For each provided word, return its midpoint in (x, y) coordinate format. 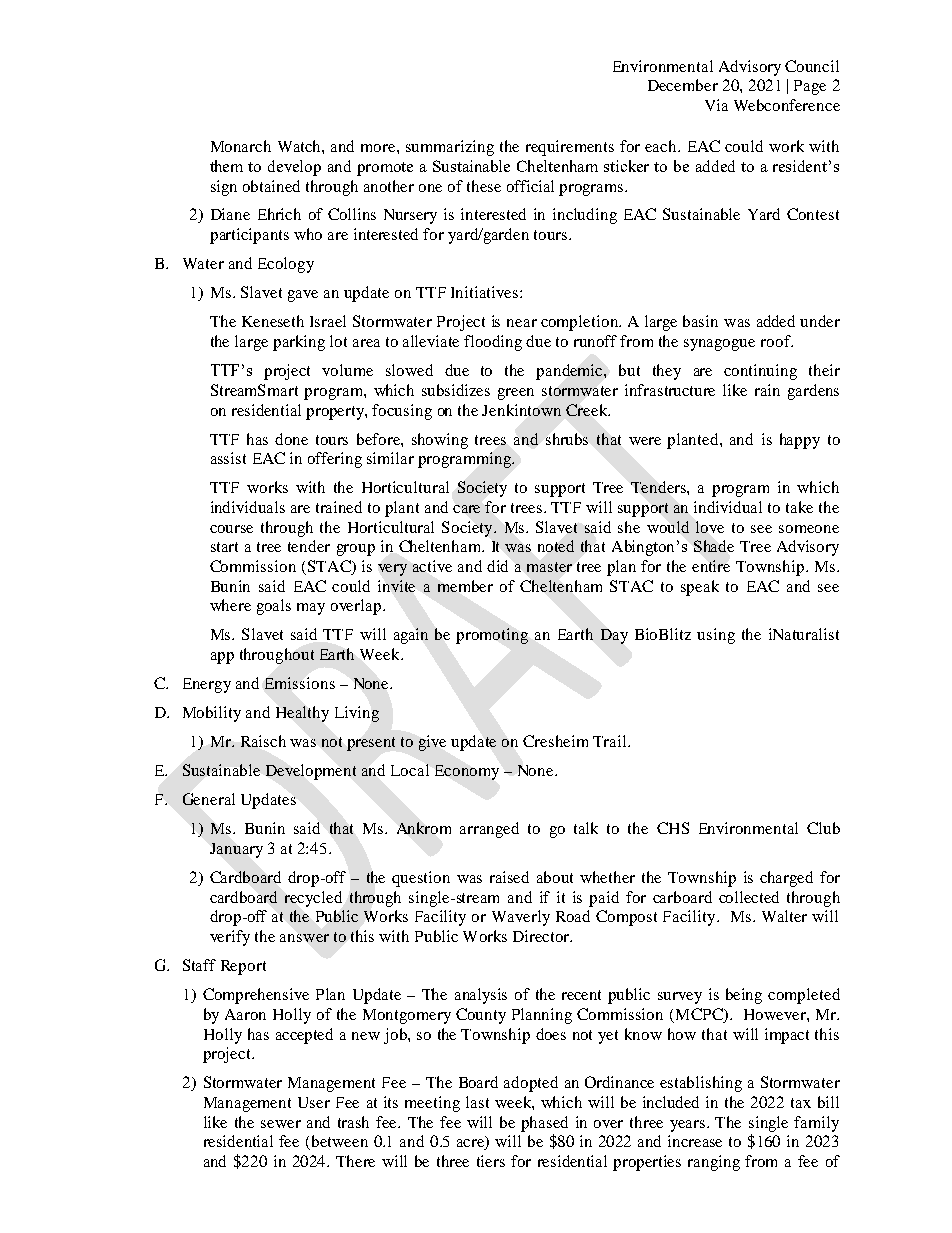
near (522, 323)
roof (777, 341)
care (466, 509)
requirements (570, 148)
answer (304, 938)
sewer (281, 1124)
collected (749, 897)
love (710, 527)
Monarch (241, 146)
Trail (611, 741)
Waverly (521, 918)
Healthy (302, 714)
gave (303, 296)
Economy (467, 772)
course (231, 529)
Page (810, 87)
